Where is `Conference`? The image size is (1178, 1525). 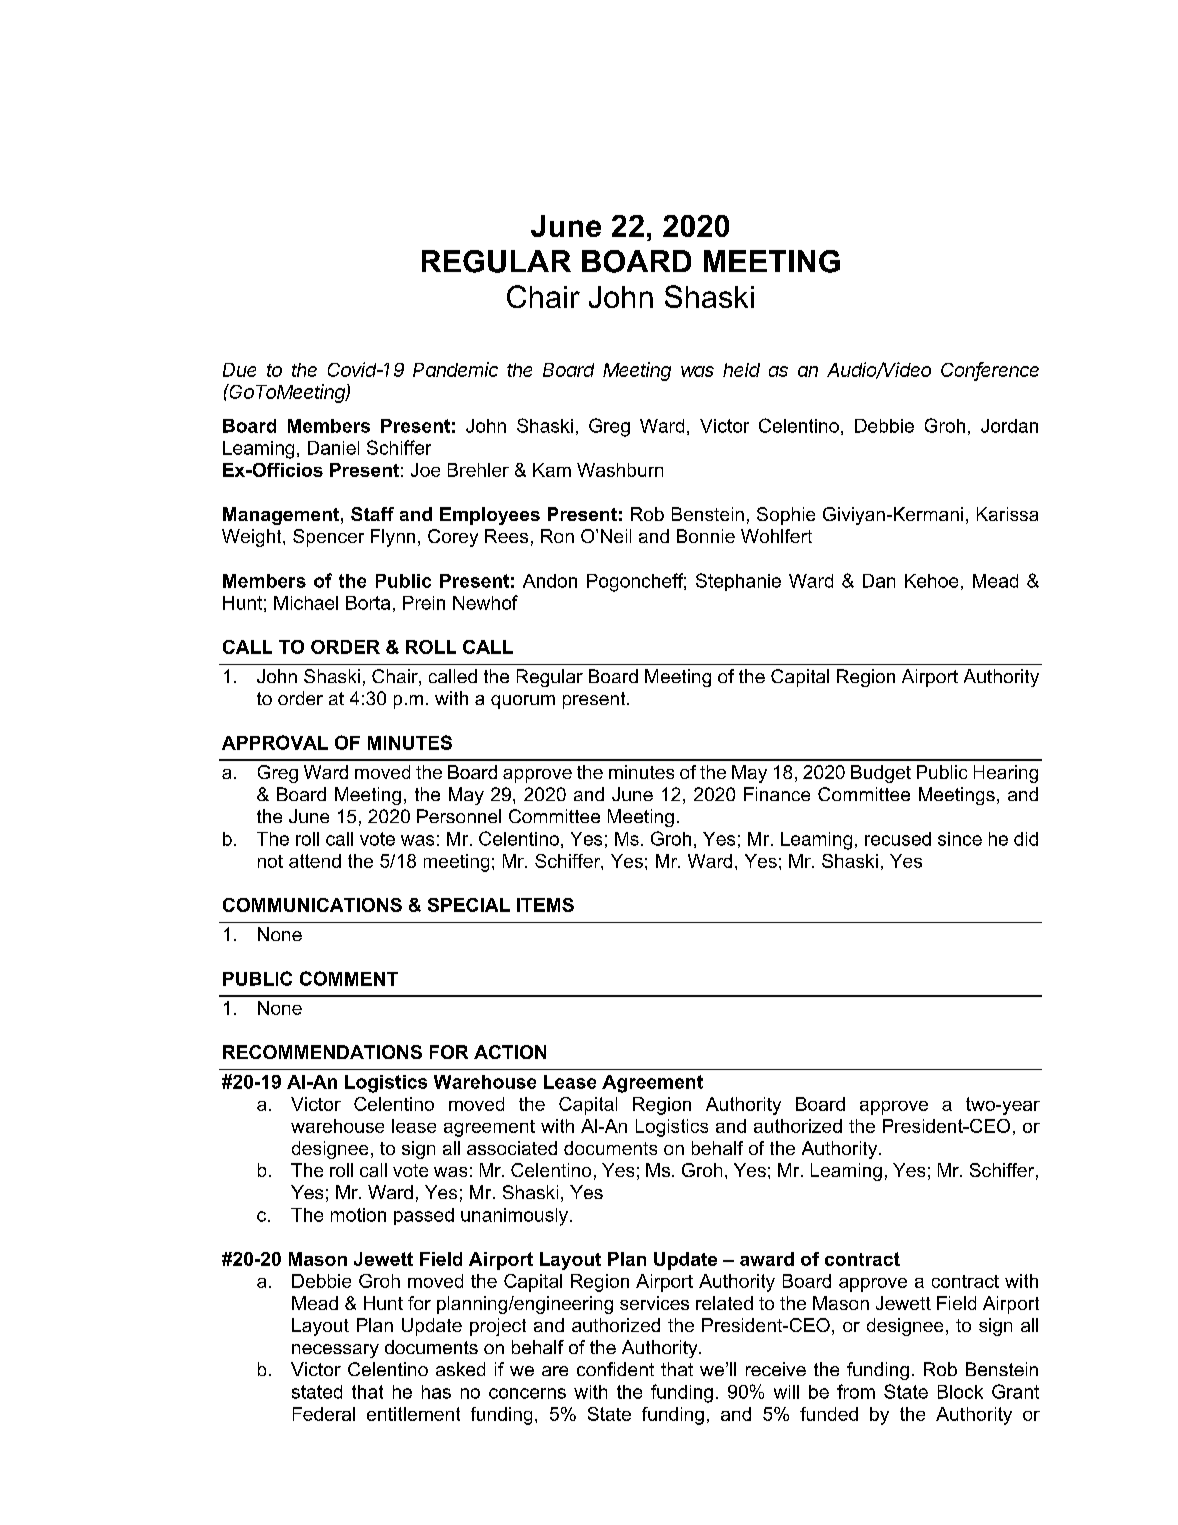
Conference is located at coordinates (990, 370).
